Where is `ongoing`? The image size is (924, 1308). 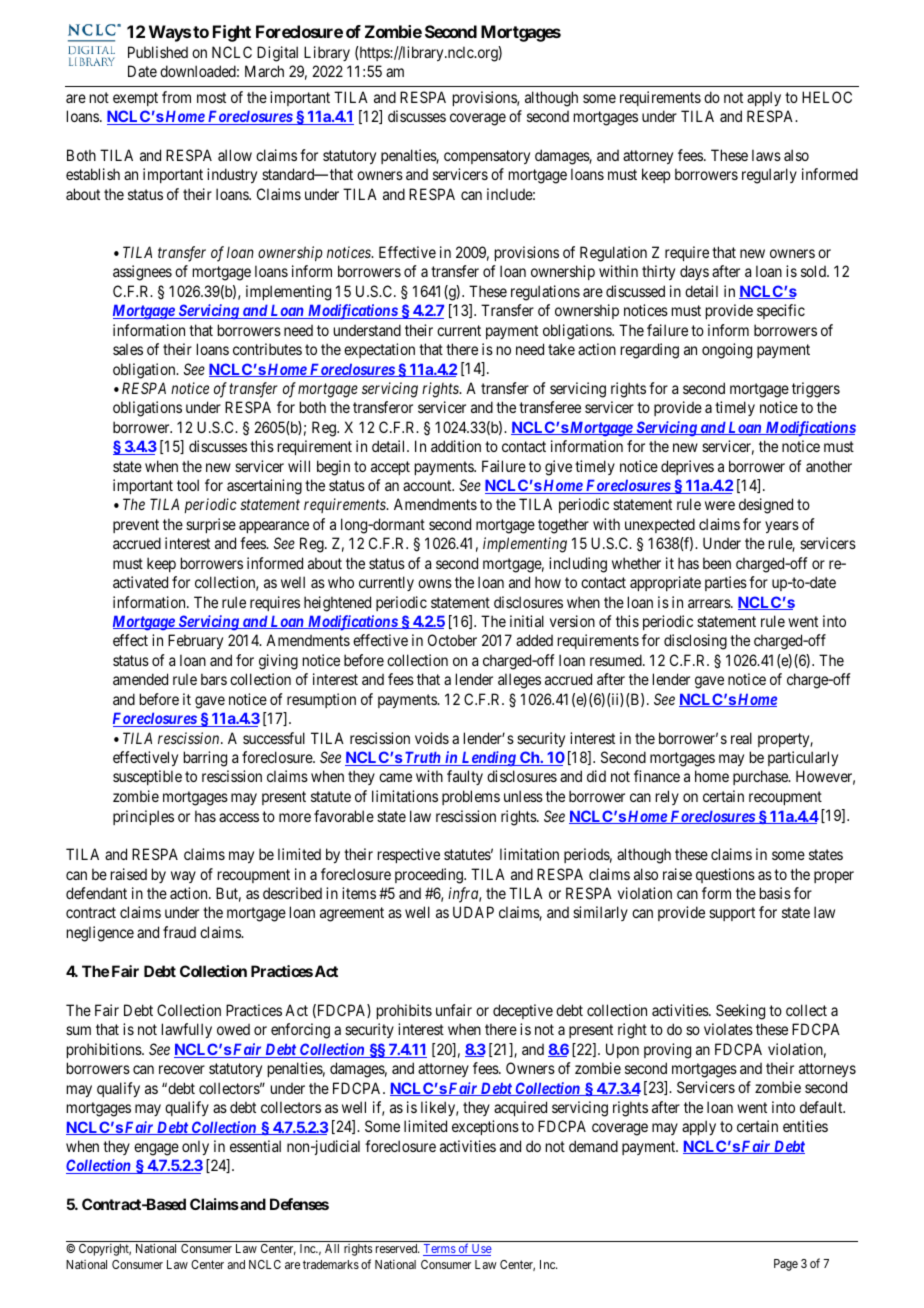
ongoing is located at coordinates (727, 351).
